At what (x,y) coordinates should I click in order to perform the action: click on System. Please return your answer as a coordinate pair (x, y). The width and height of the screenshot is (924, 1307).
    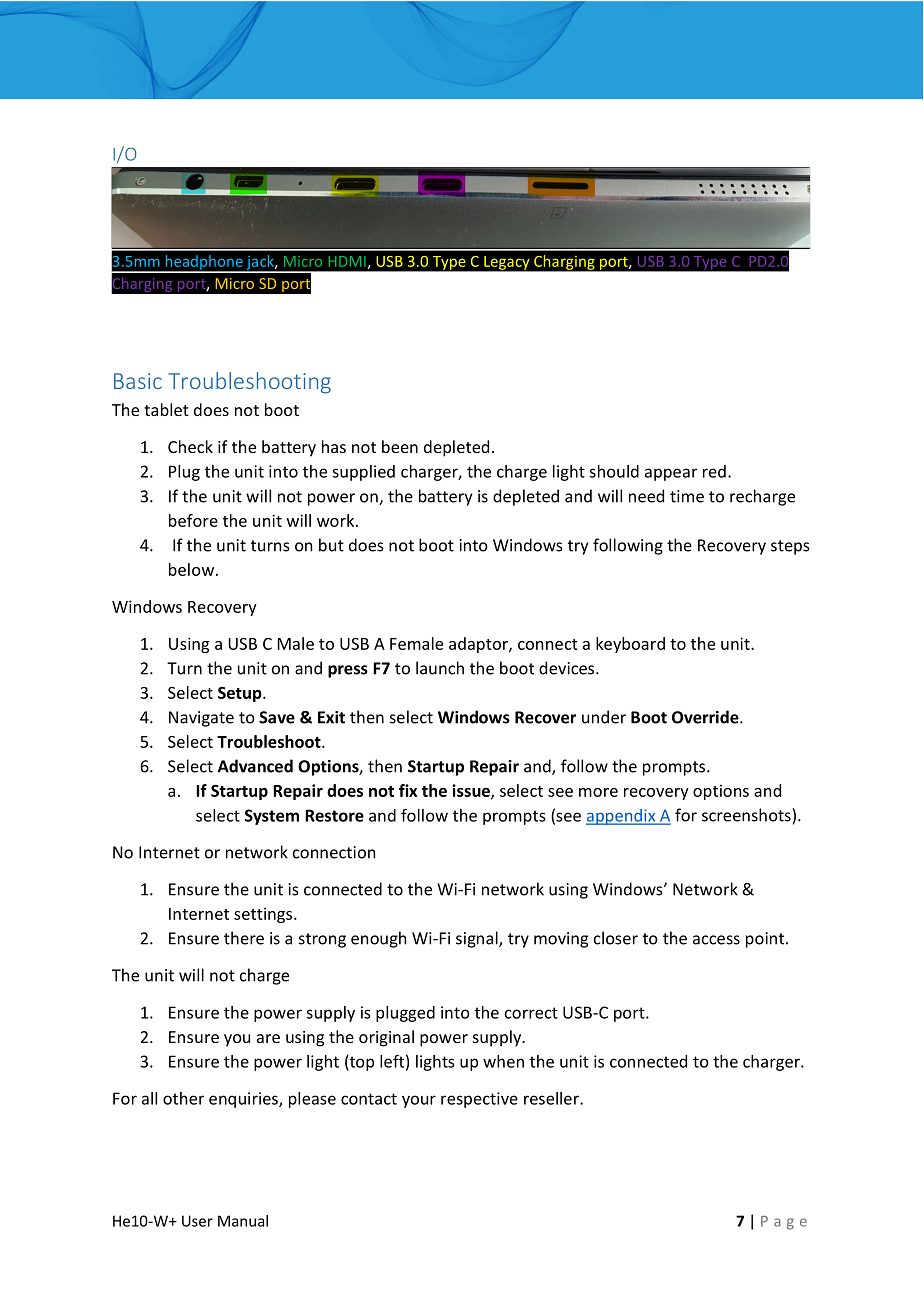
    Looking at the image, I should click on (272, 817).
